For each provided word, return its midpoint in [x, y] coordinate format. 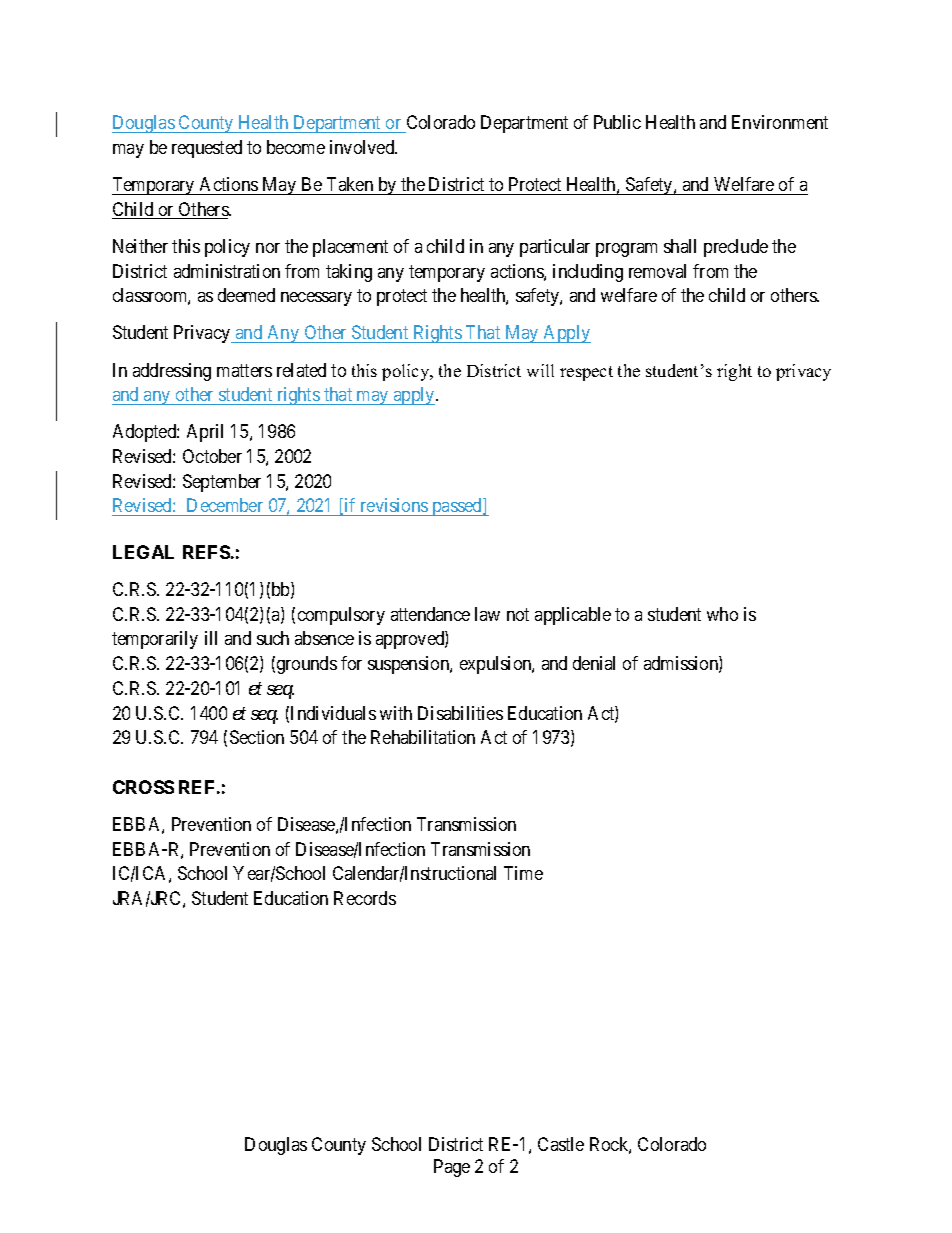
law [487, 614]
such [273, 638]
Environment [780, 122]
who [722, 614]
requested [207, 149]
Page [452, 1168]
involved [363, 147]
